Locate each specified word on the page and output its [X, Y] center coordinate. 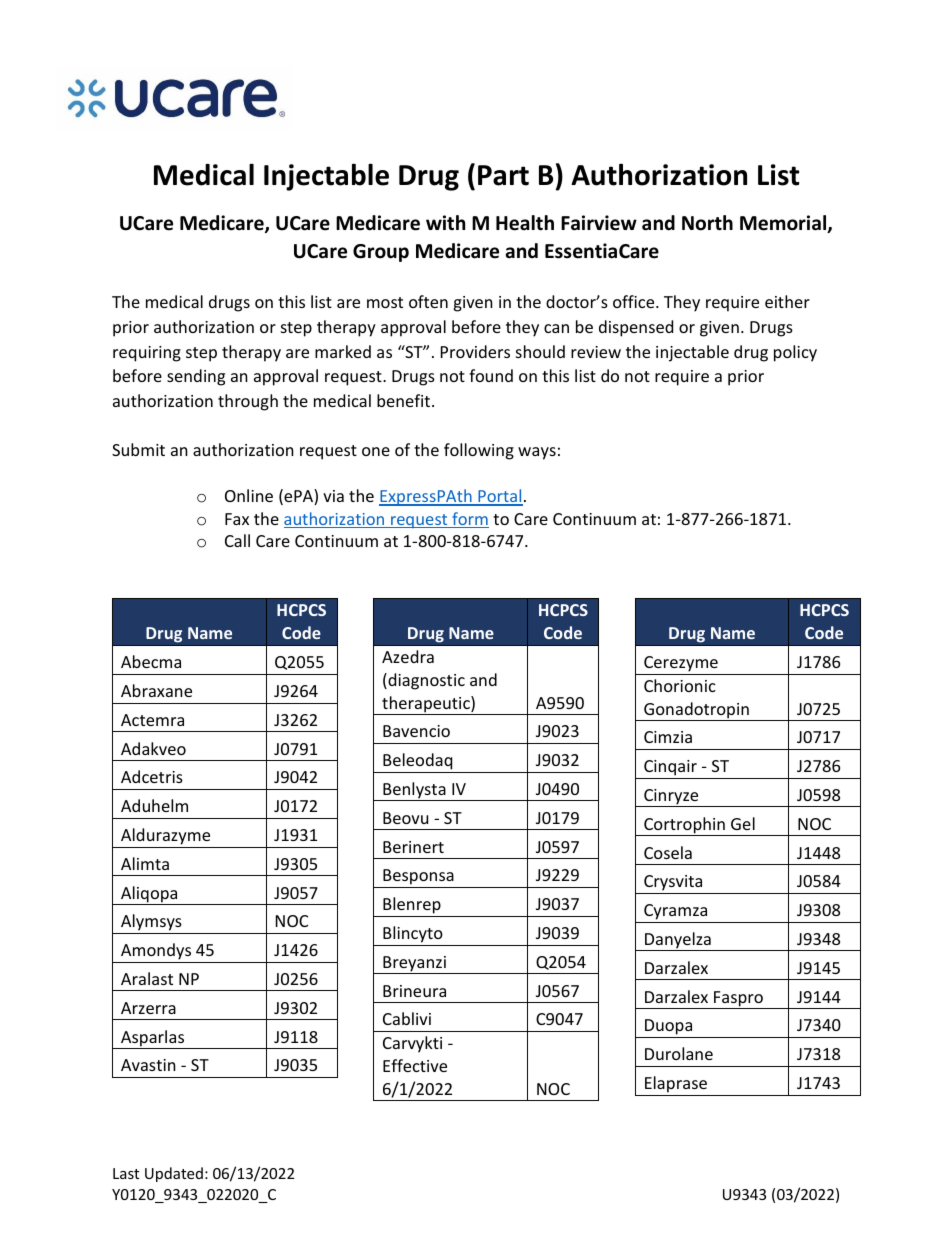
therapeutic [426, 705]
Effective [415, 1065]
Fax [237, 519]
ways [537, 453]
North [707, 223]
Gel [743, 823]
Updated [174, 1174]
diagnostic [425, 681]
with [445, 222]
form [469, 520]
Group [381, 253]
